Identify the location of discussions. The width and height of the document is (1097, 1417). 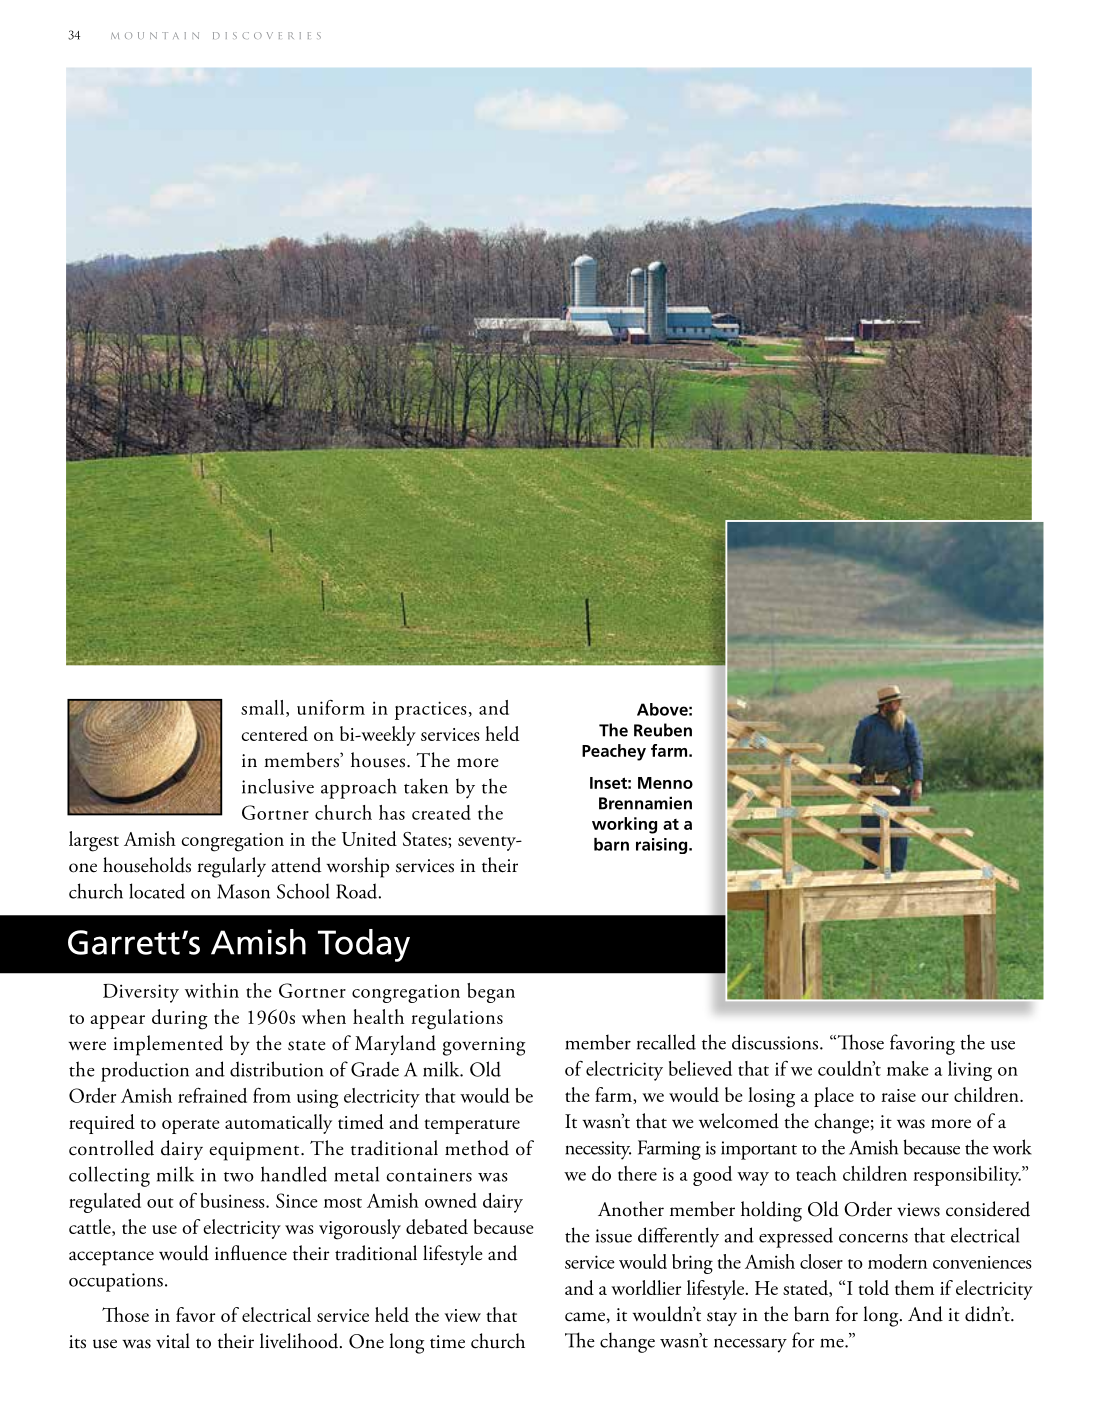
(776, 1042).
